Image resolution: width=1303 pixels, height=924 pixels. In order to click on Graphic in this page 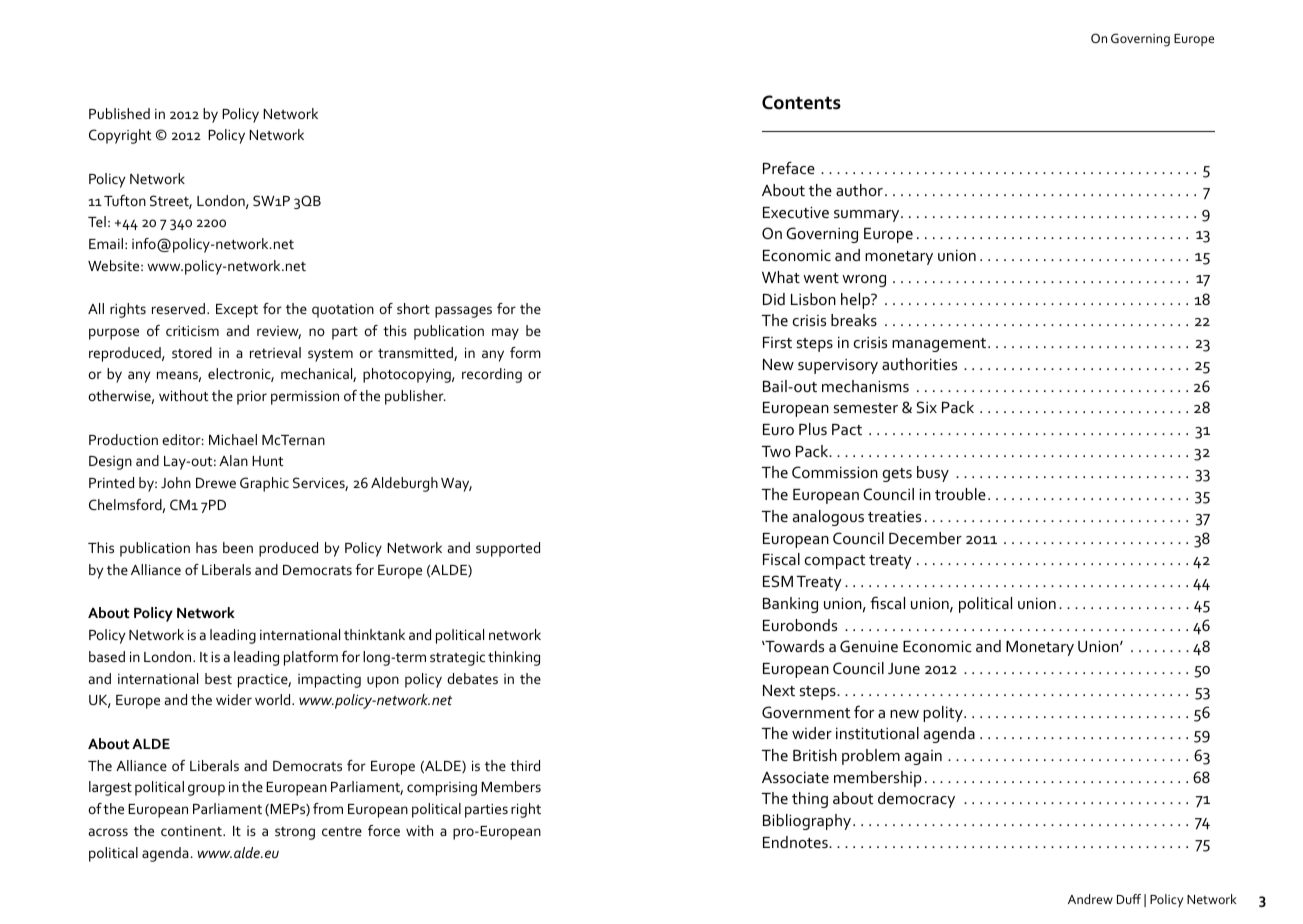, I will do `click(264, 484)`.
